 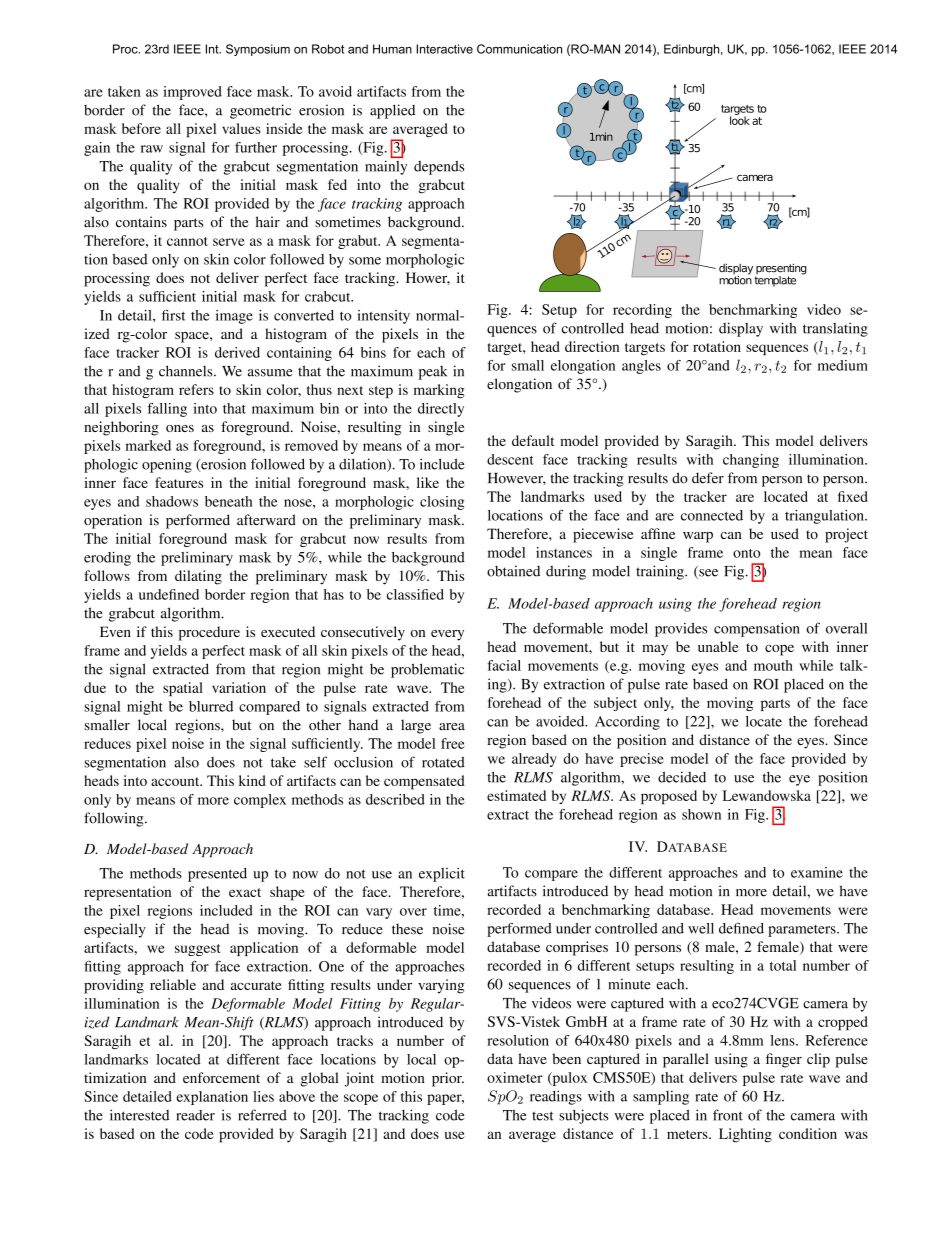 What do you see at coordinates (192, 93) in the screenshot?
I see `improved` at bounding box center [192, 93].
